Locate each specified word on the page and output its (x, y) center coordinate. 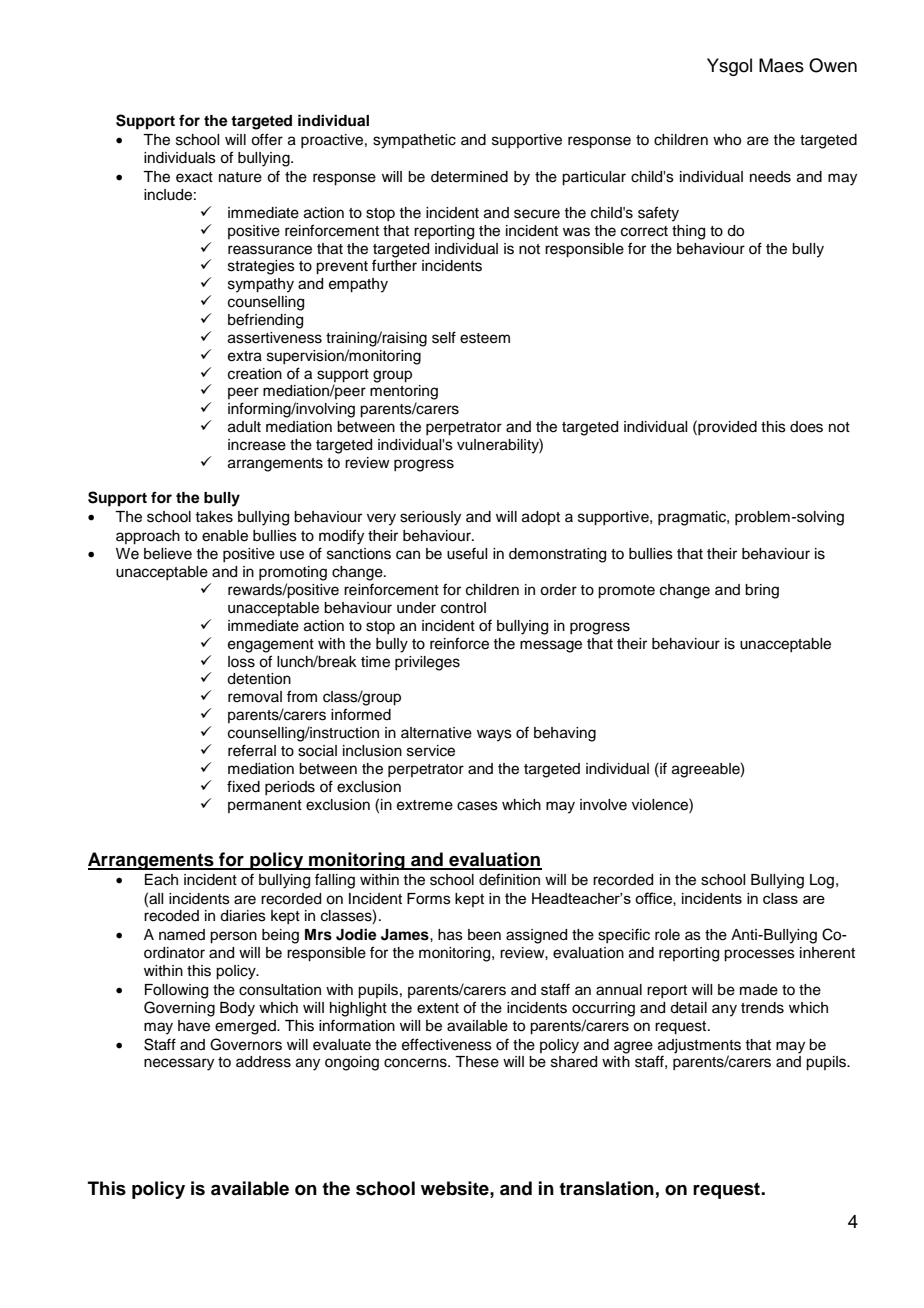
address (263, 1062)
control (463, 608)
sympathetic (414, 141)
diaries (243, 916)
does (806, 427)
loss (241, 662)
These (477, 1062)
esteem (485, 338)
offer (267, 139)
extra (245, 356)
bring (762, 591)
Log (822, 881)
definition (509, 879)
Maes (781, 65)
